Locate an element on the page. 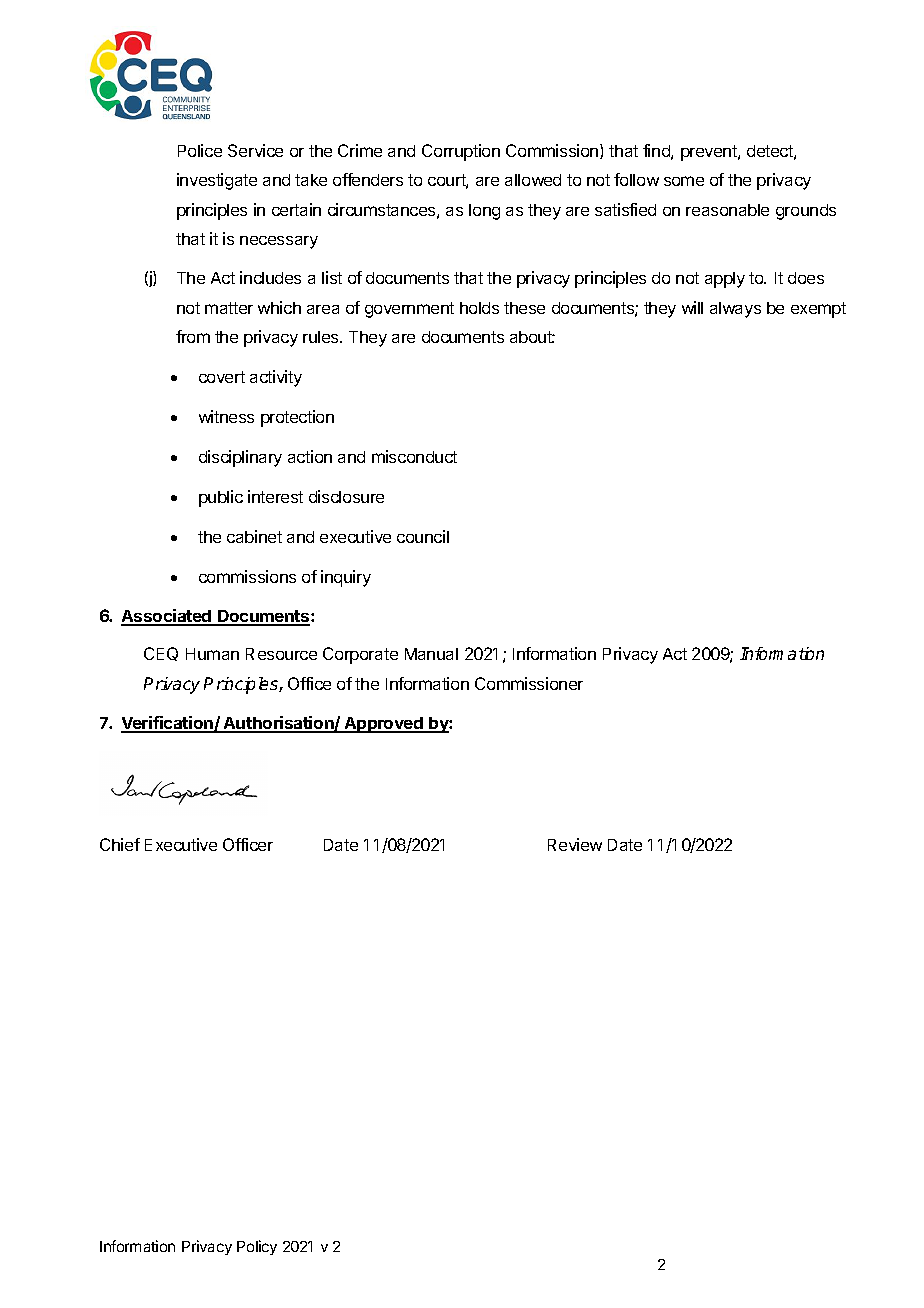 Image resolution: width=924 pixels, height=1308 pixels. long is located at coordinates (484, 212).
